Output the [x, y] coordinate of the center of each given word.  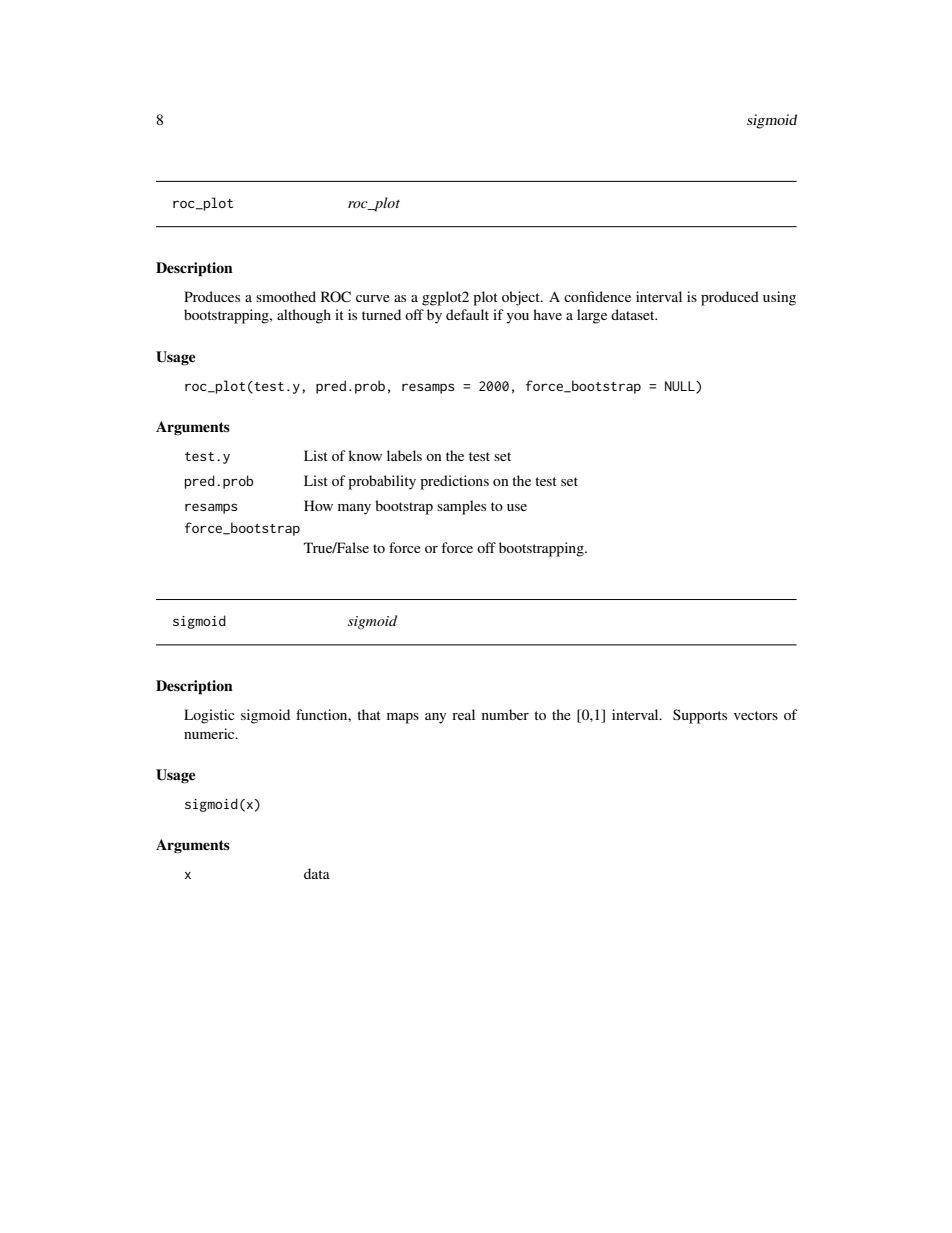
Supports [700, 716]
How [318, 505]
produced [730, 298]
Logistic [209, 716]
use [517, 507]
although [304, 316]
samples [461, 507]
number [505, 714]
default [467, 314]
